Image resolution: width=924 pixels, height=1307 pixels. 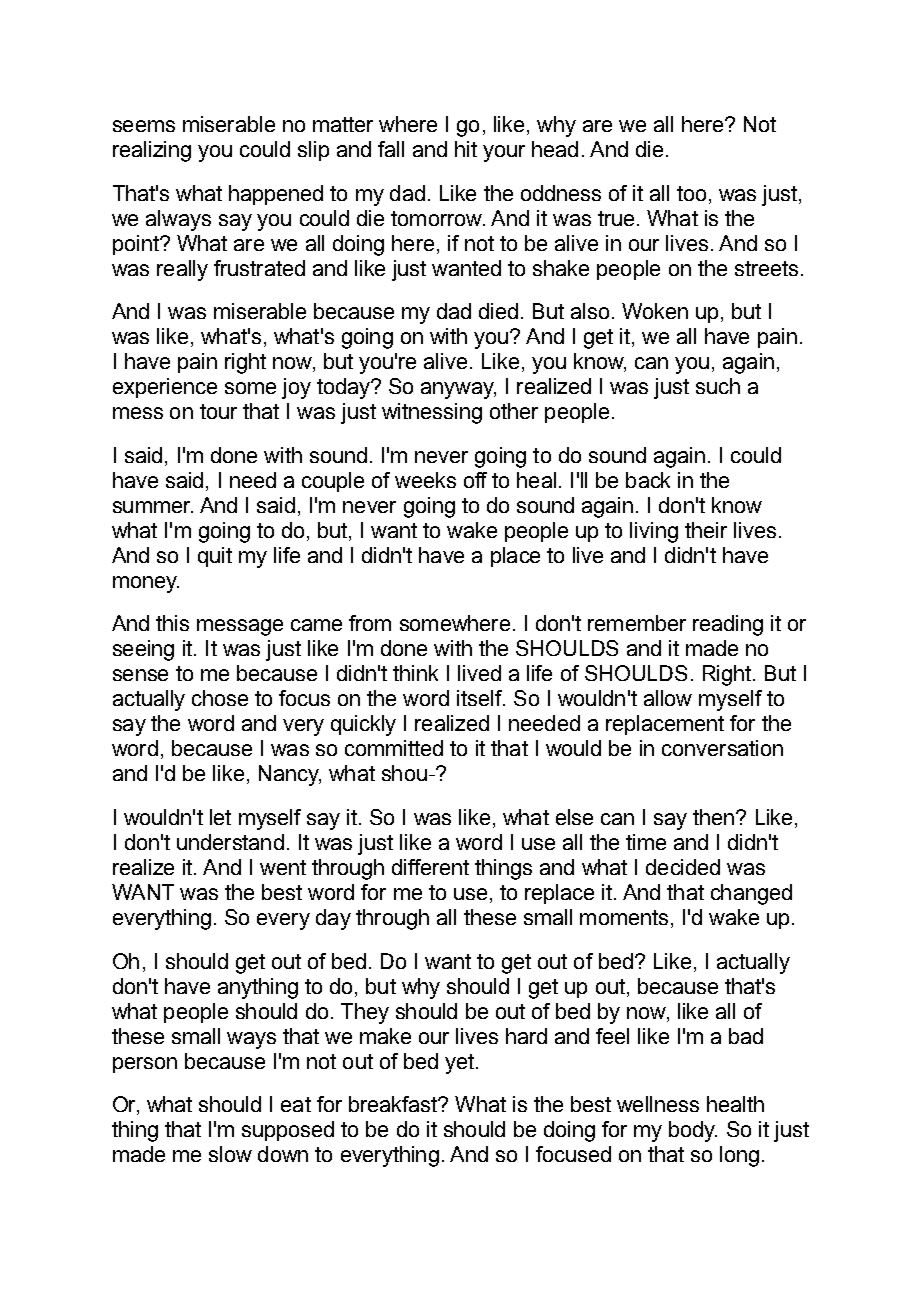 What do you see at coordinates (459, 1064) in the page?
I see `yet` at bounding box center [459, 1064].
